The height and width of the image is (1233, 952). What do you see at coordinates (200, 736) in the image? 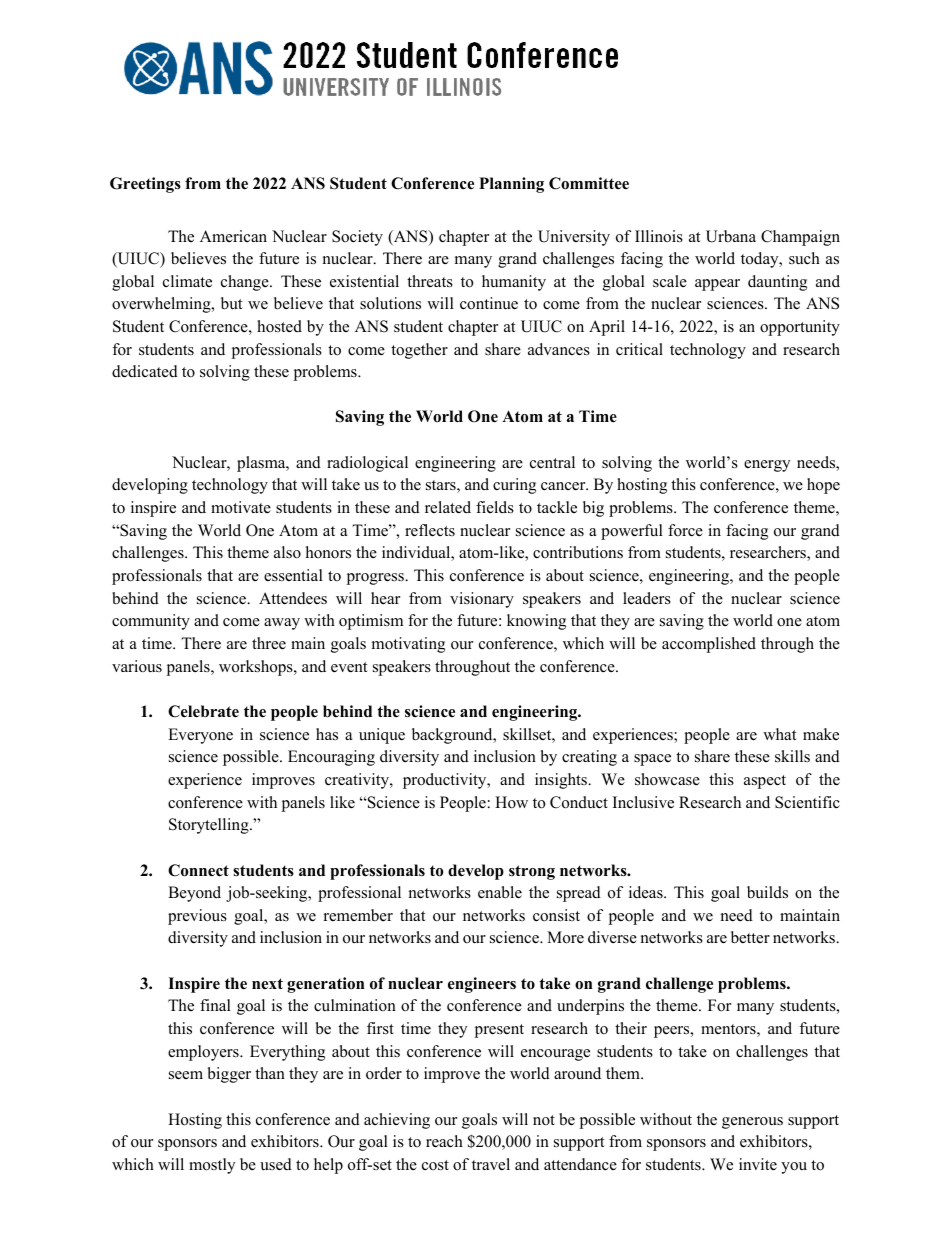
I see `Everyone` at bounding box center [200, 736].
